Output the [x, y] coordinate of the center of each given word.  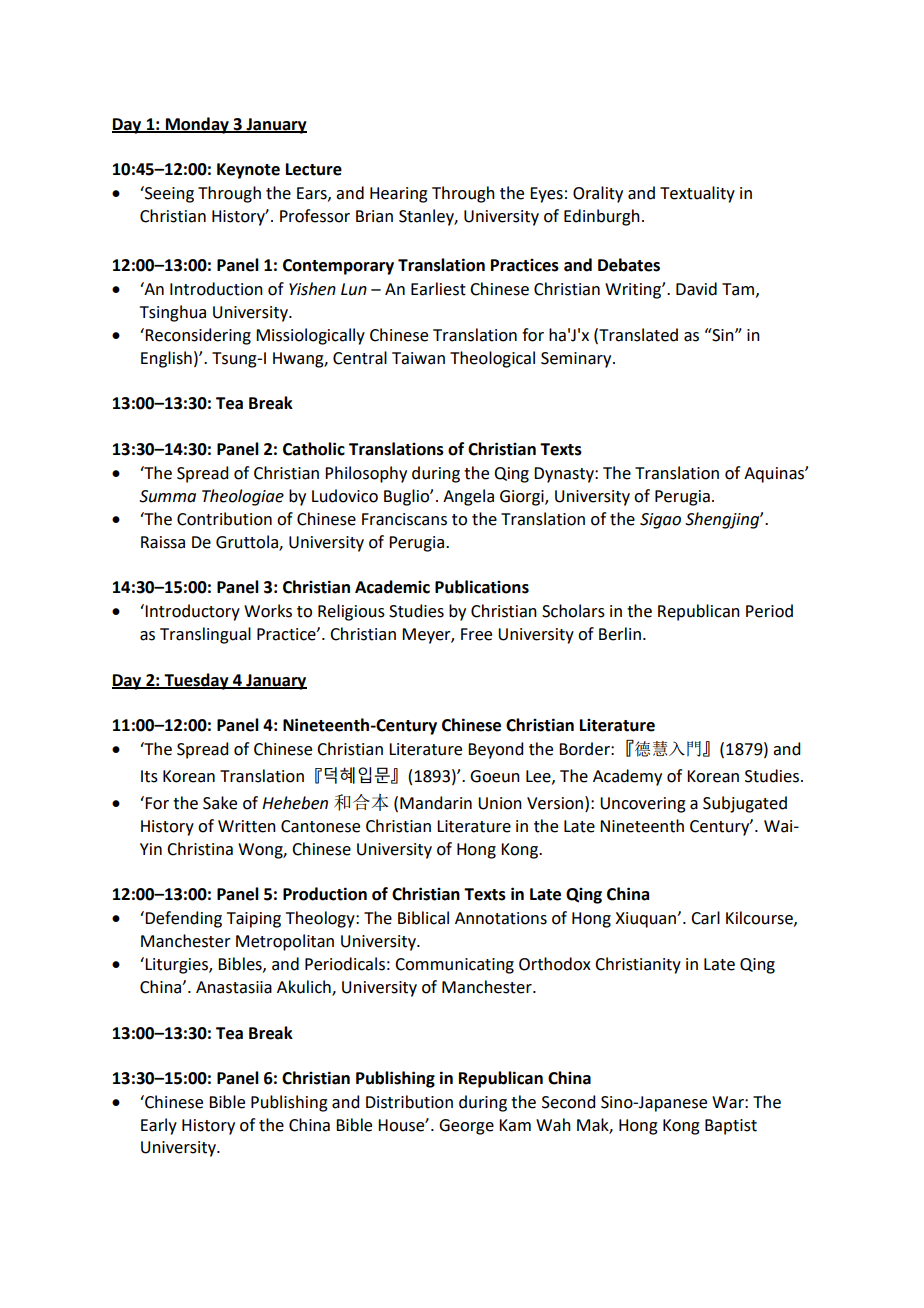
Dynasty [565, 475]
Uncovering [643, 805]
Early [159, 1126]
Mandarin [436, 803]
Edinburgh [602, 217]
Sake [220, 803]
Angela [468, 497]
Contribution [224, 519]
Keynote [248, 171]
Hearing [399, 195]
